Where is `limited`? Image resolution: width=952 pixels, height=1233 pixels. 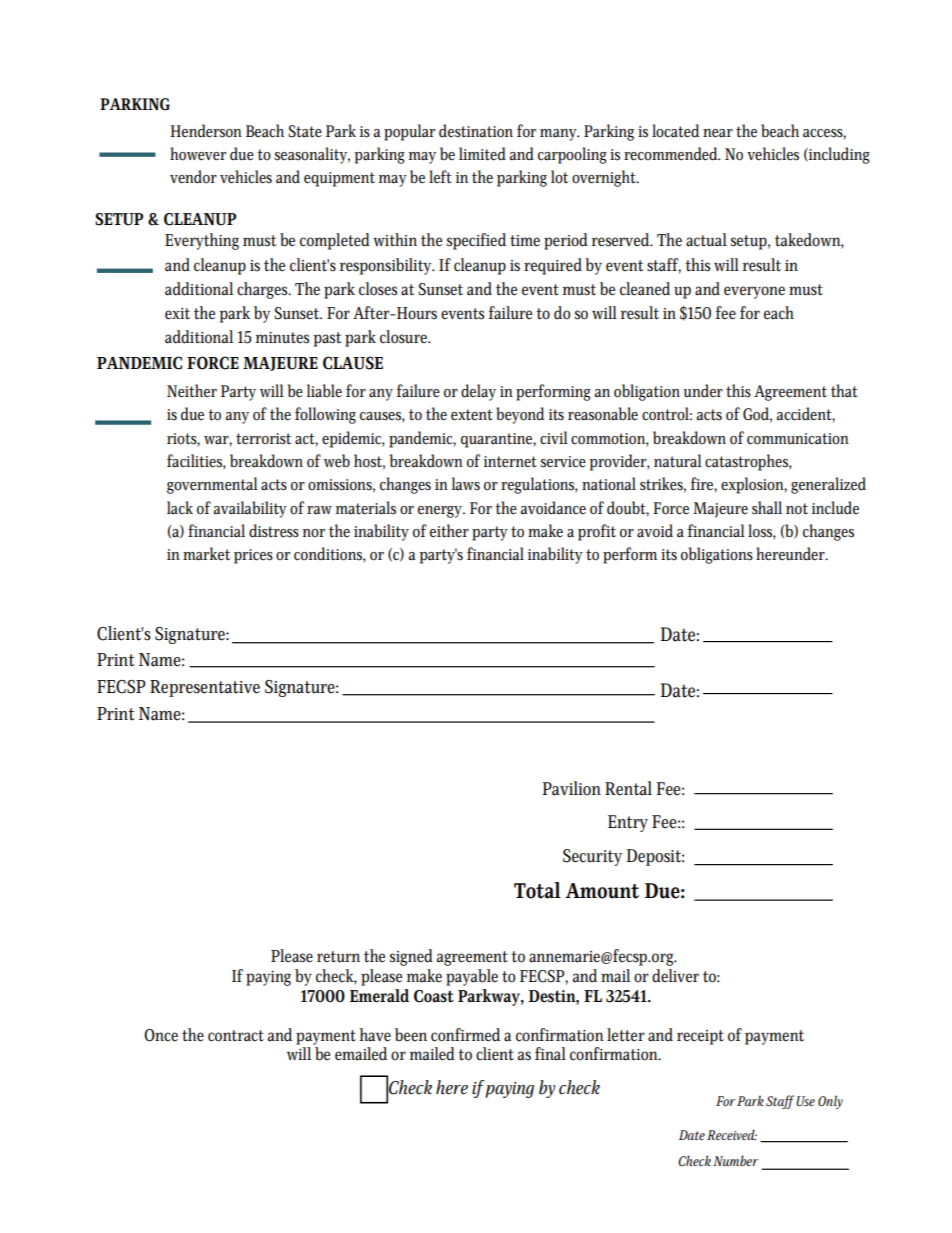
limited is located at coordinates (482, 154).
